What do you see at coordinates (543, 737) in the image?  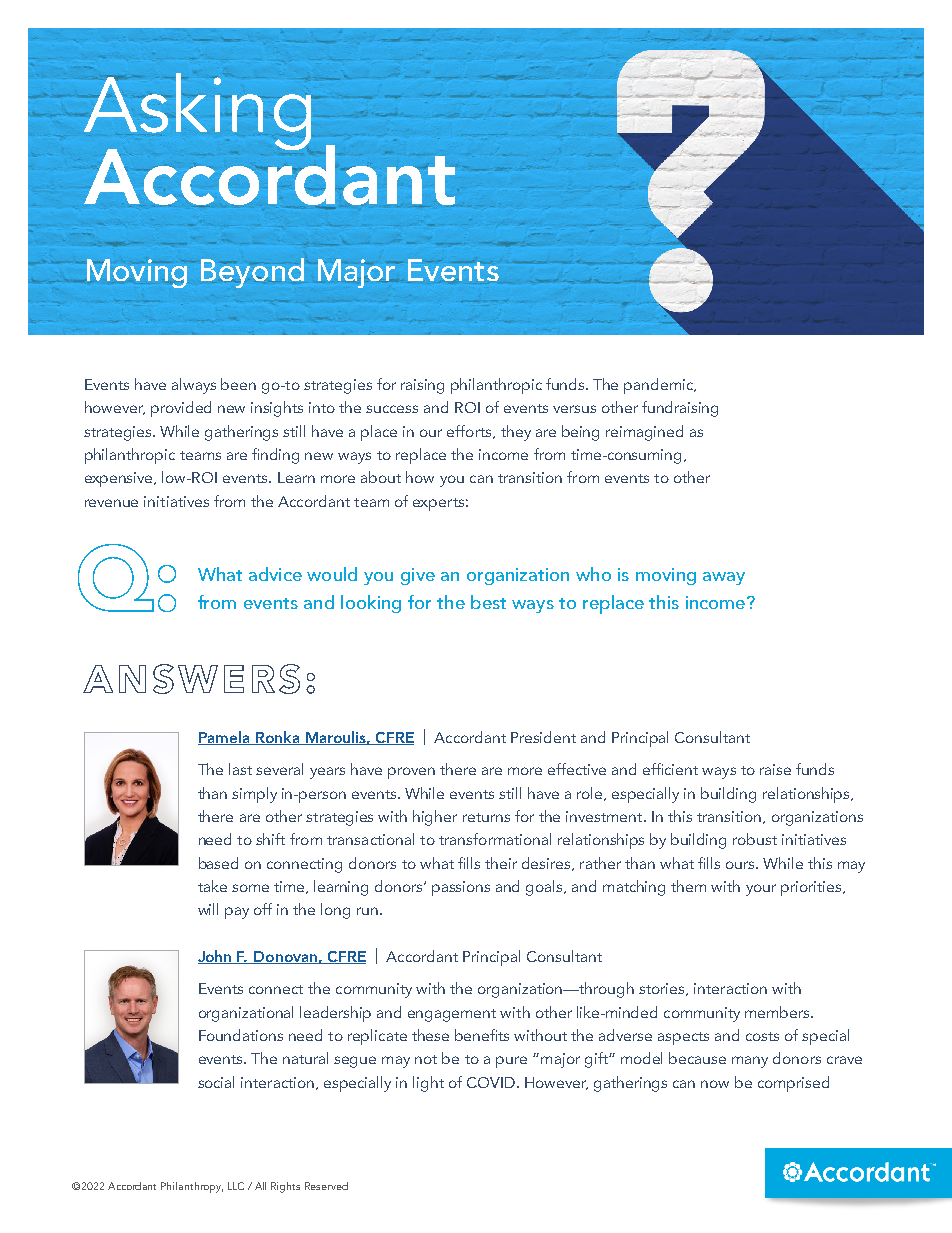 I see `President` at bounding box center [543, 737].
